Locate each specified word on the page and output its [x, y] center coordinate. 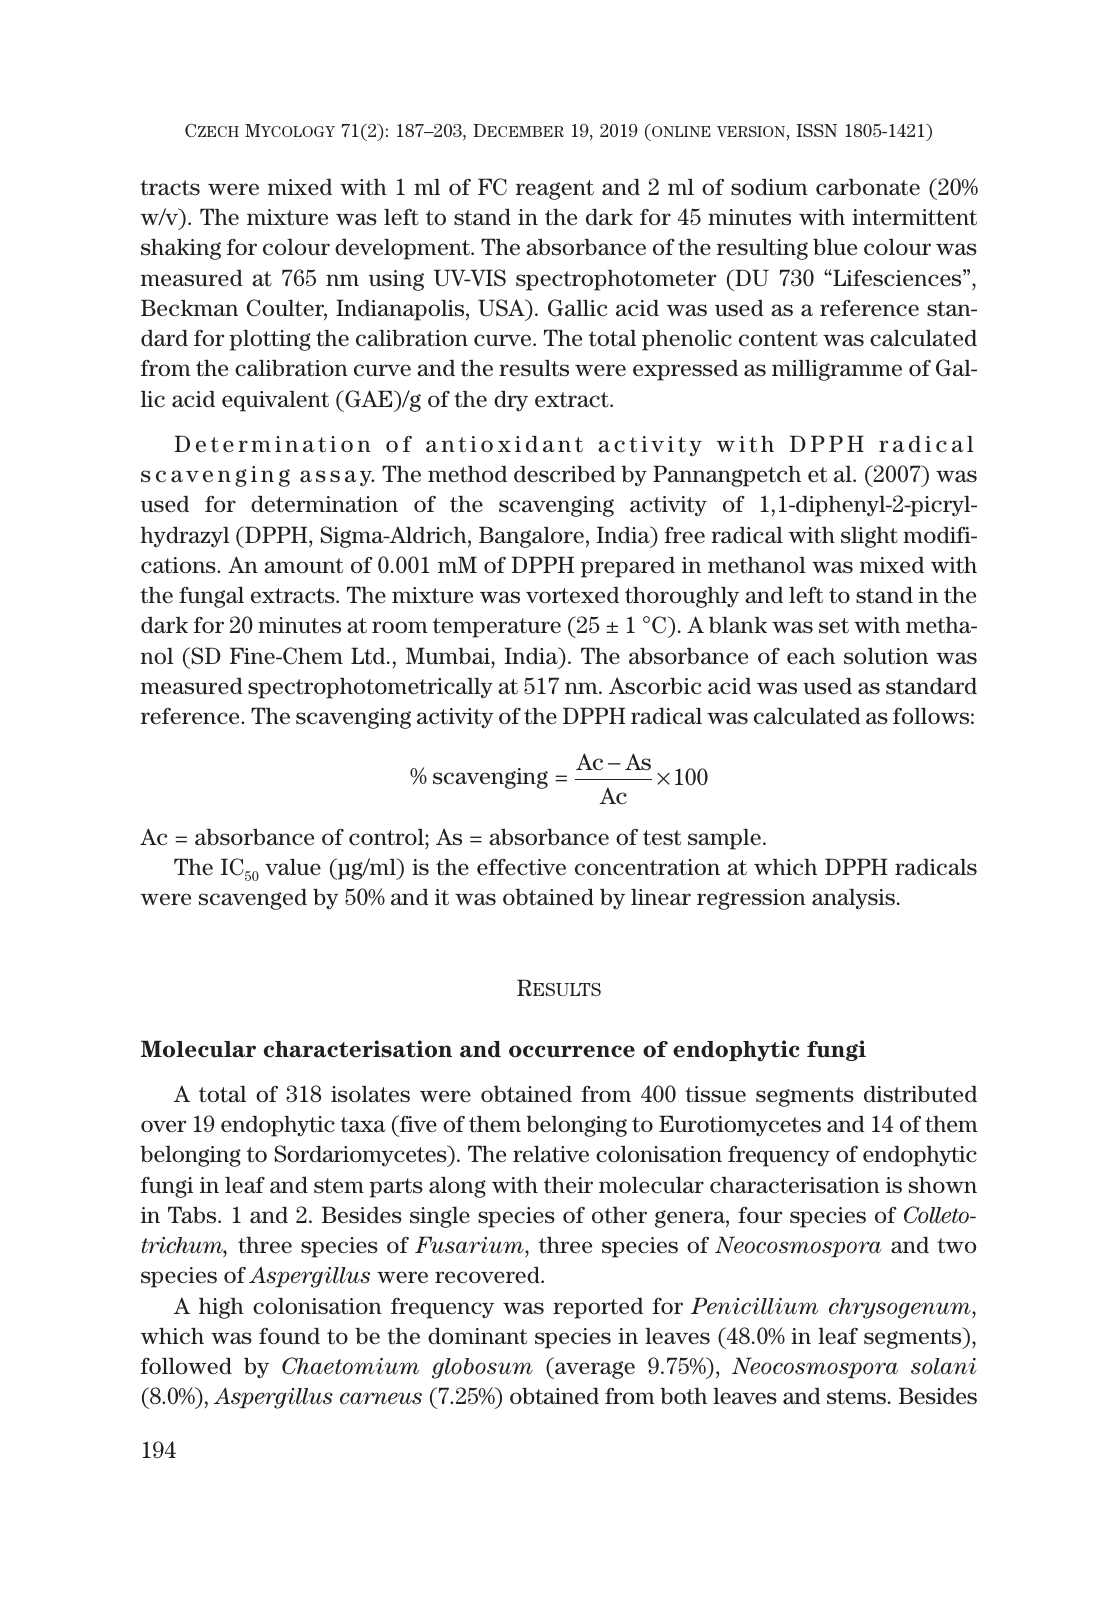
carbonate [868, 187]
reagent [555, 190]
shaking [181, 249]
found [289, 1336]
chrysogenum [901, 1308]
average [594, 1370]
